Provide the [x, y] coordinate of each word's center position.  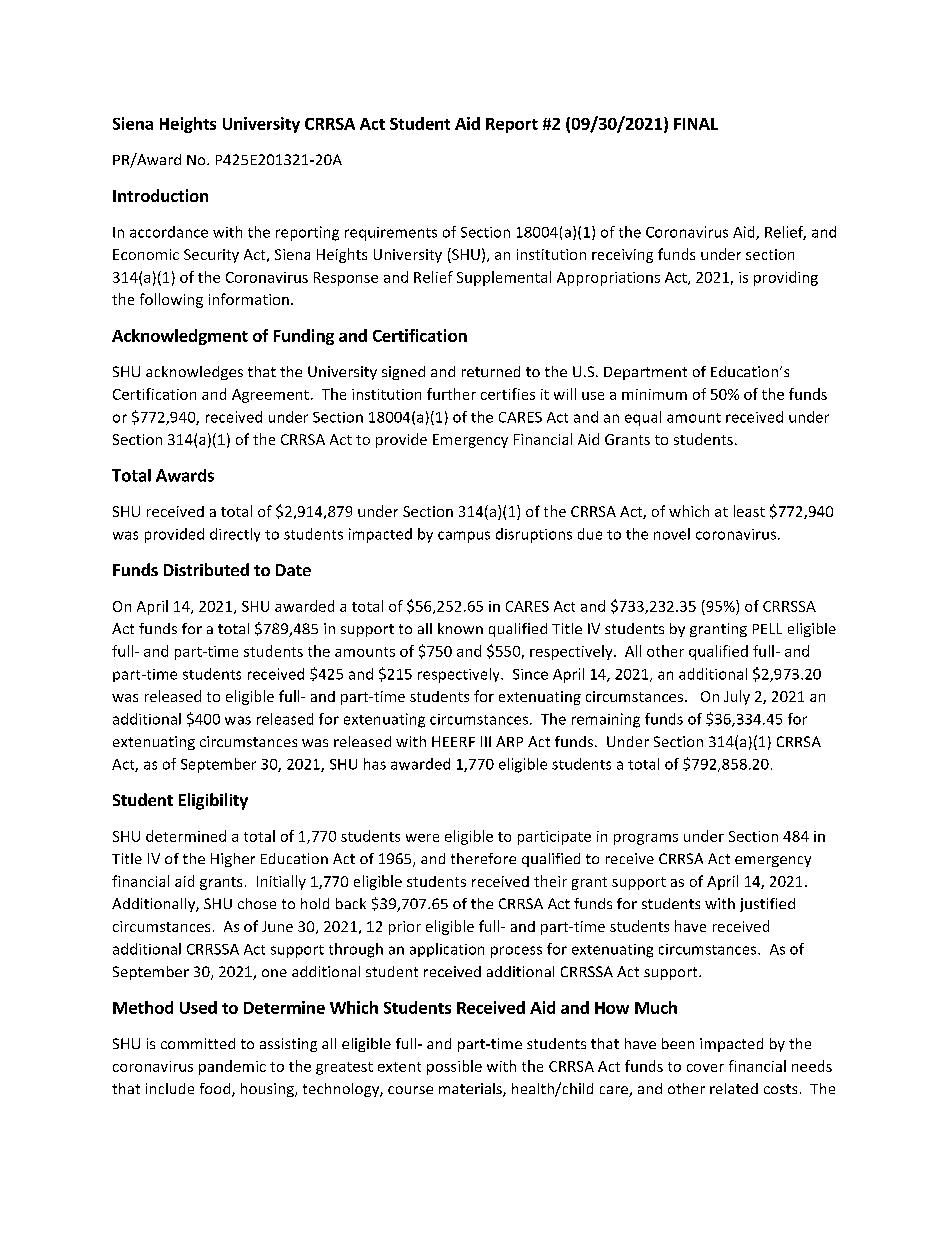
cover [705, 1068]
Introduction [160, 195]
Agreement [270, 396]
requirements [391, 234]
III [486, 741]
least [749, 511]
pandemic [232, 1067]
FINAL [696, 124]
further [451, 394]
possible [454, 1067]
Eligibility [213, 801]
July [737, 697]
